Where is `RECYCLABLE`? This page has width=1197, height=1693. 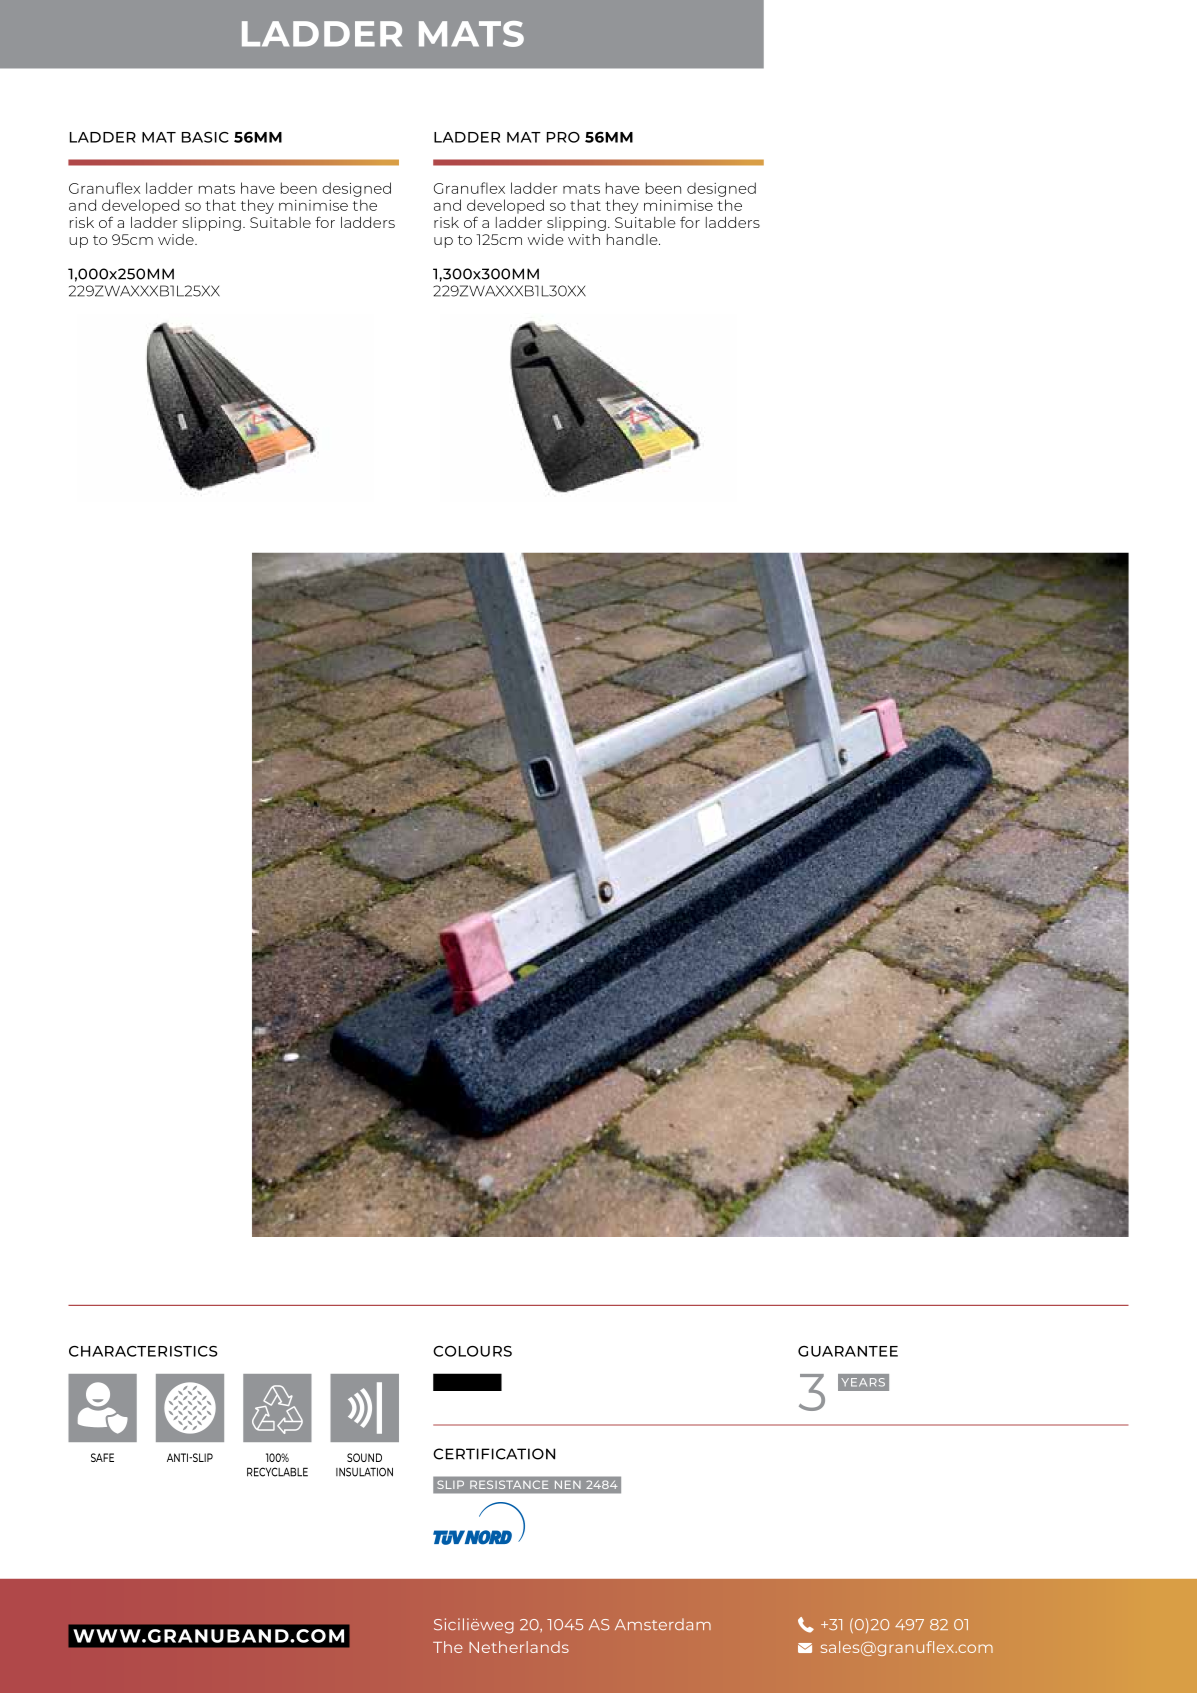 RECYCLABLE is located at coordinates (277, 1472).
